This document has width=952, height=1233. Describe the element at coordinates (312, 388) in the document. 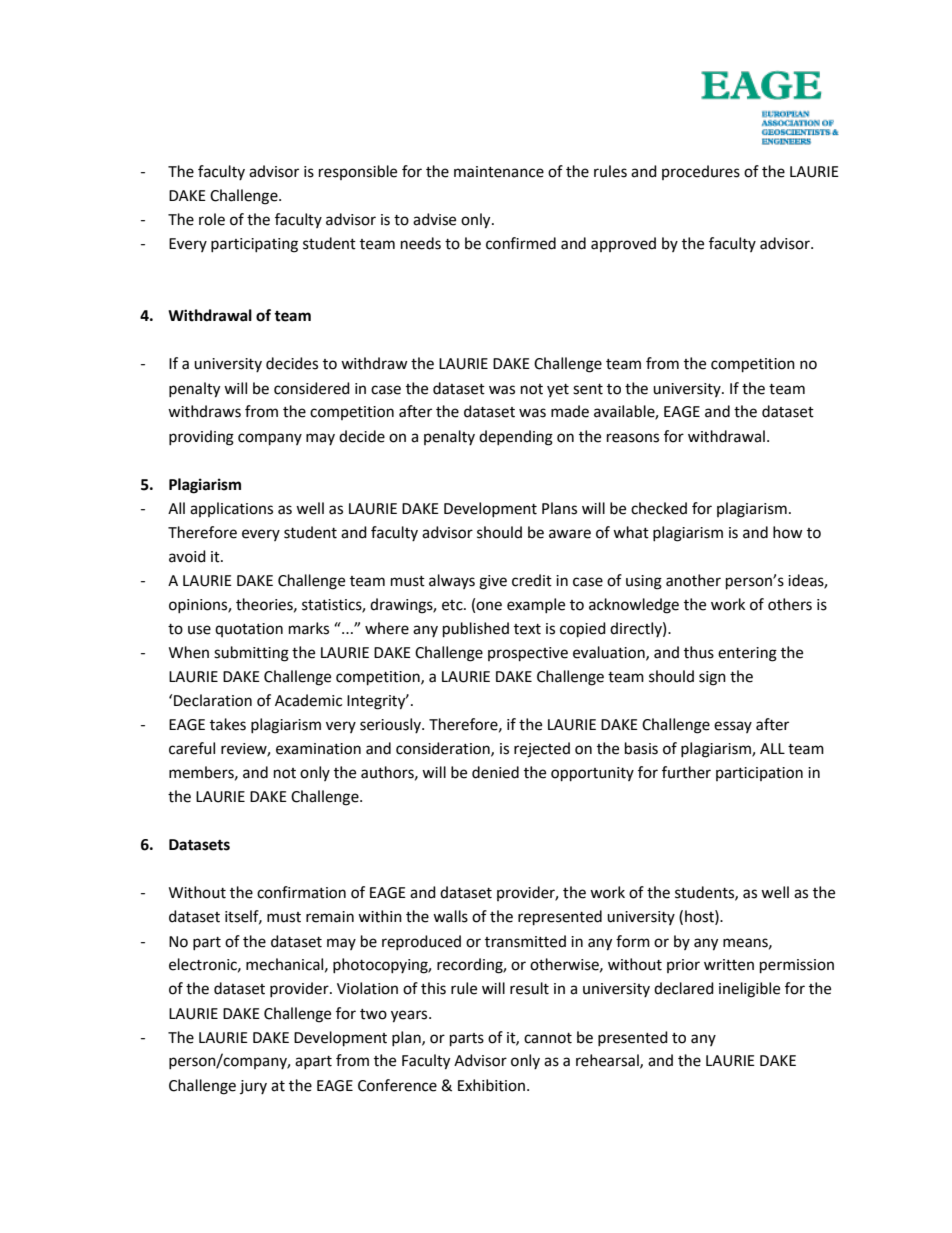

I see `considered` at that location.
